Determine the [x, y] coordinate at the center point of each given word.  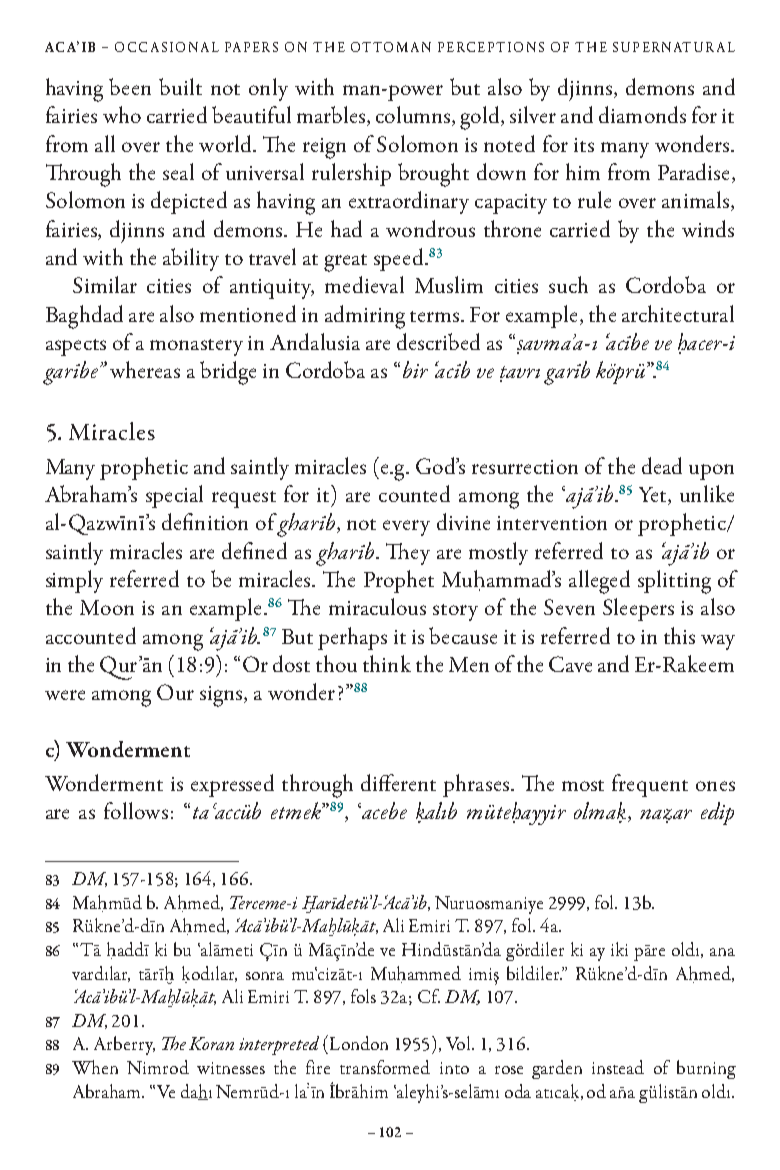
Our [175, 692]
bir [415, 369]
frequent [650, 785]
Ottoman [391, 47]
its [584, 145]
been [130, 86]
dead [662, 465]
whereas [145, 369]
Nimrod [158, 1067]
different [398, 782]
